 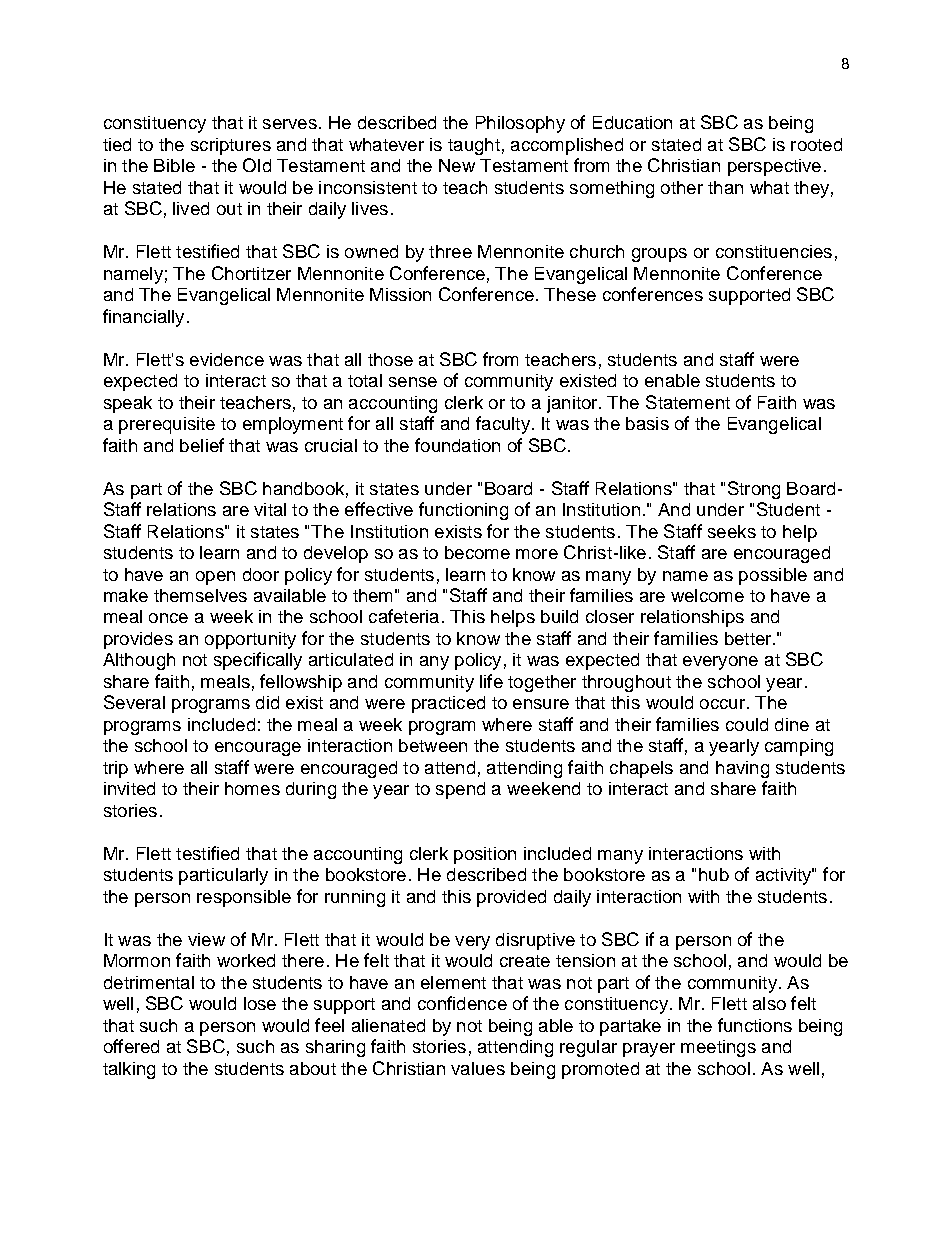 What do you see at coordinates (231, 146) in the page?
I see `scriptures` at bounding box center [231, 146].
